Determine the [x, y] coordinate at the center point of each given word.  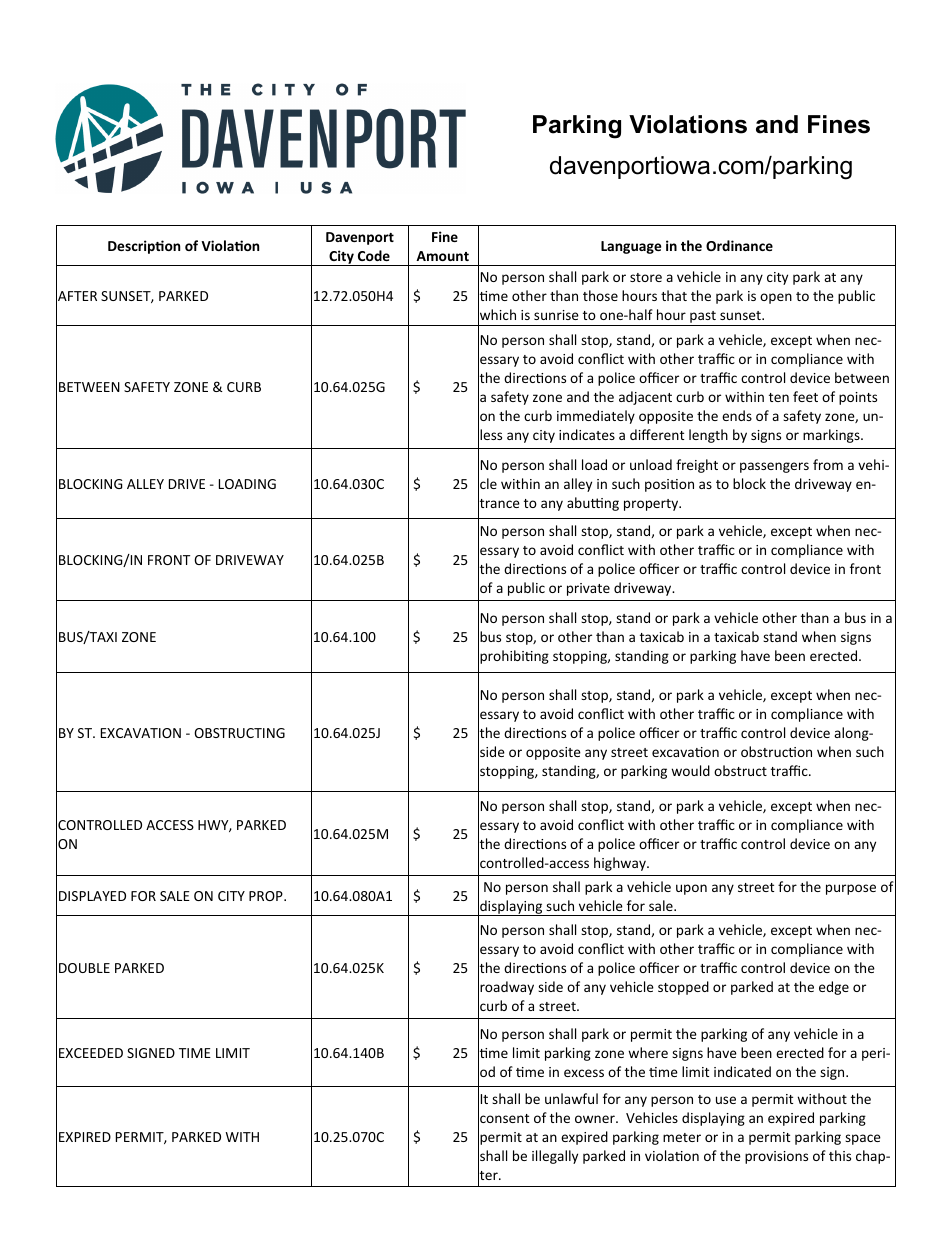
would [690, 770]
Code [374, 255]
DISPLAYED [92, 896]
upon [691, 889]
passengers [774, 467]
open [776, 298]
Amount [442, 256]
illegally [555, 1157]
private [588, 589]
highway [621, 864]
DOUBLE [84, 968]
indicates [587, 434]
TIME [195, 1053]
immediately [596, 417]
